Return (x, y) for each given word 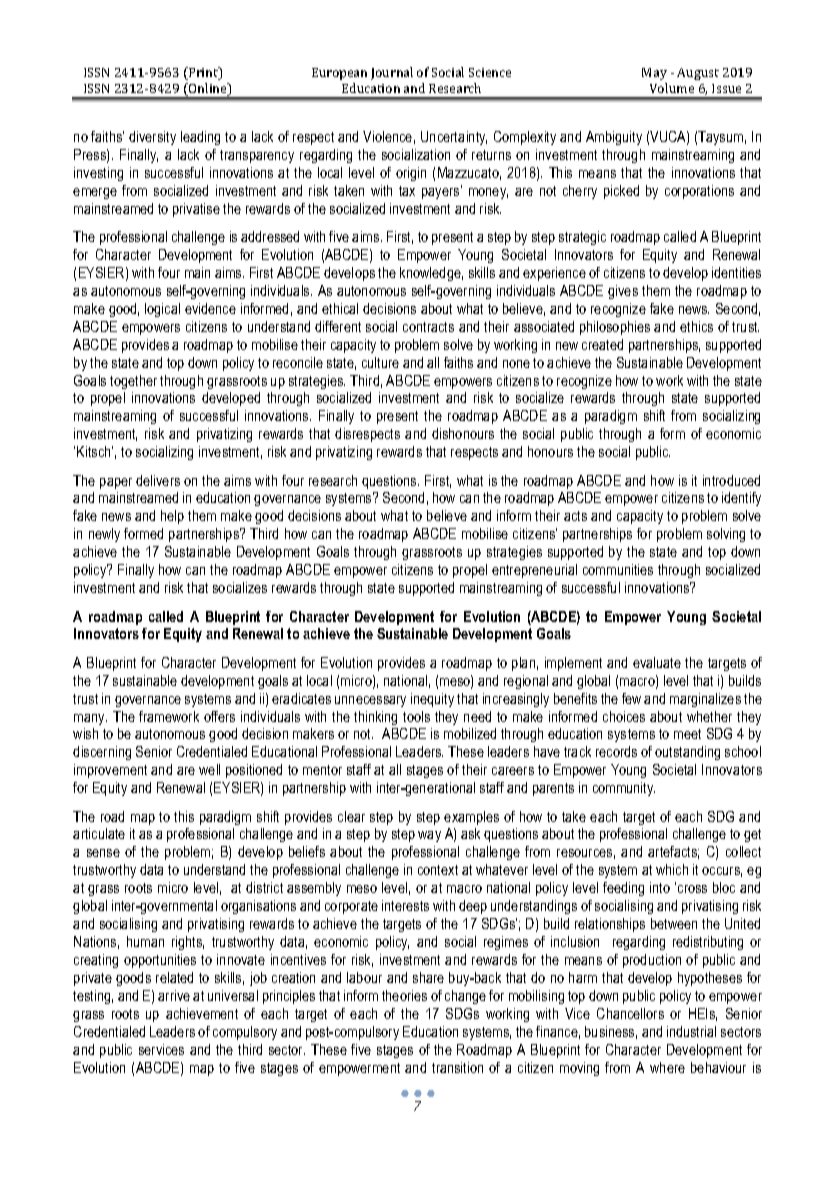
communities (618, 569)
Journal (392, 73)
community (624, 789)
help (172, 517)
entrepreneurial (534, 571)
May (654, 74)
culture (380, 362)
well (209, 769)
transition (457, 1067)
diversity (152, 138)
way (429, 836)
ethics (696, 326)
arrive (174, 995)
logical (162, 310)
